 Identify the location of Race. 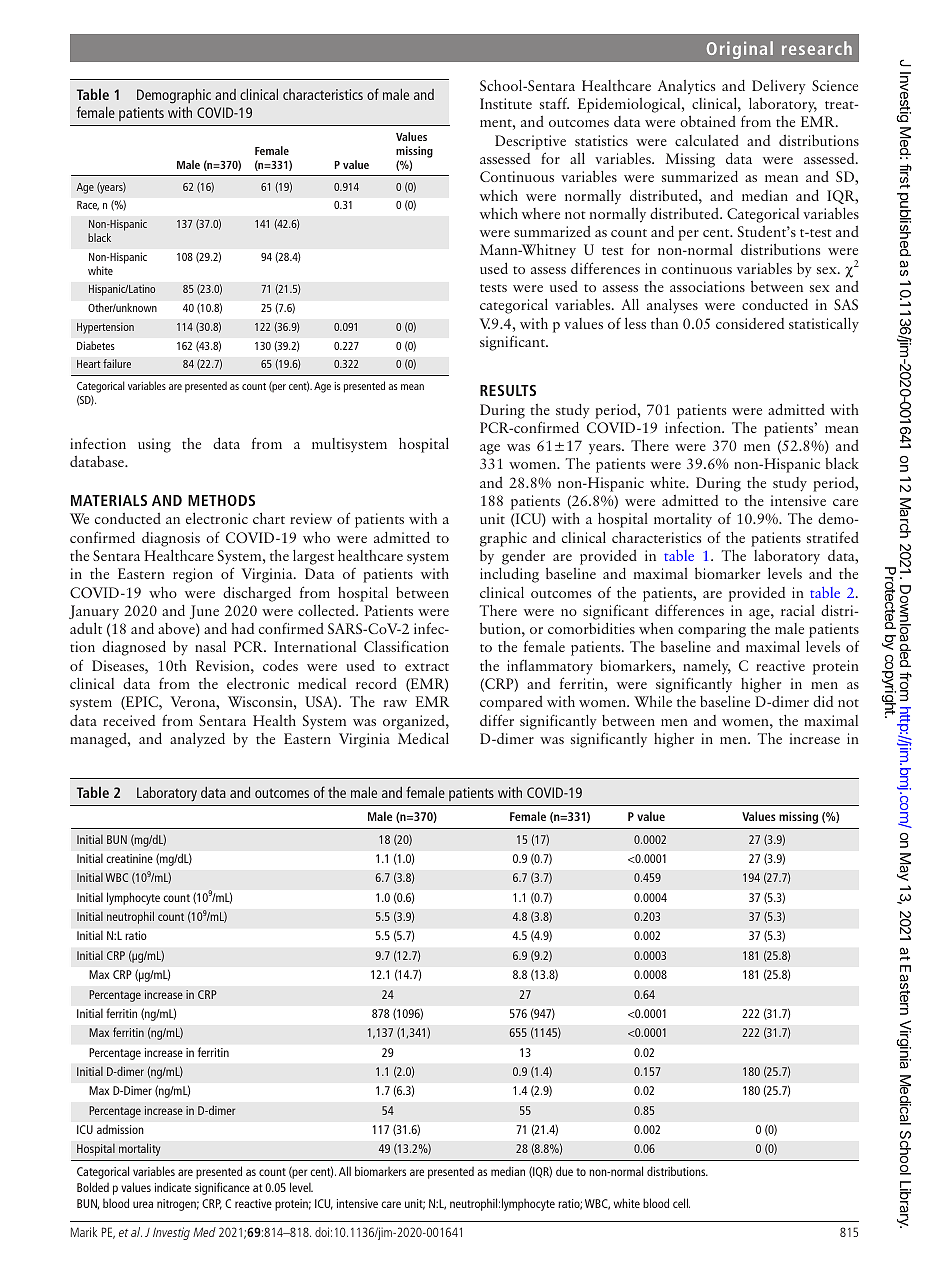
(88, 206).
